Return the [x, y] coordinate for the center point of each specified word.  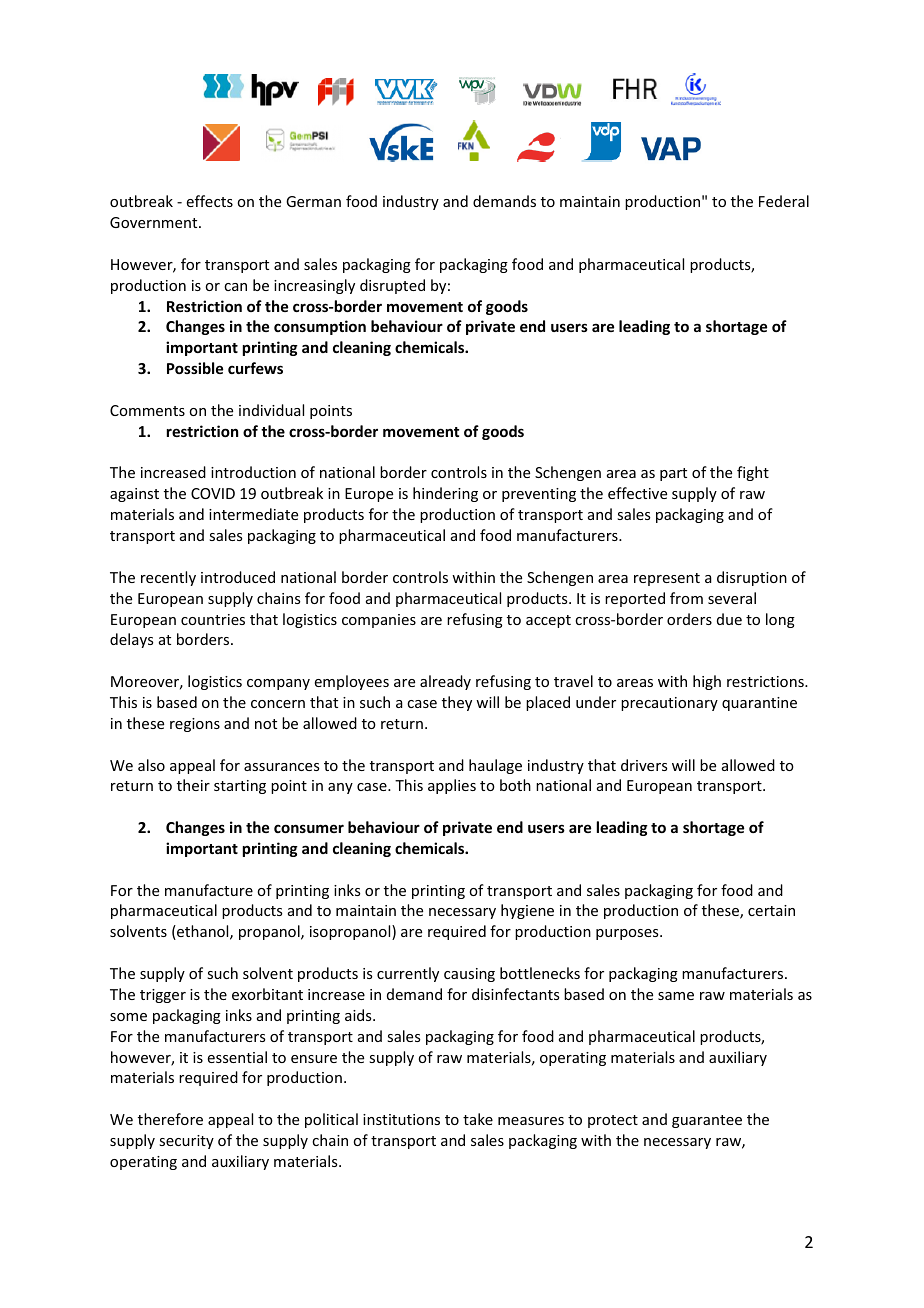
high [707, 682]
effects [210, 201]
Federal [784, 201]
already [445, 682]
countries [213, 619]
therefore [170, 1119]
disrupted [392, 286]
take [478, 1119]
